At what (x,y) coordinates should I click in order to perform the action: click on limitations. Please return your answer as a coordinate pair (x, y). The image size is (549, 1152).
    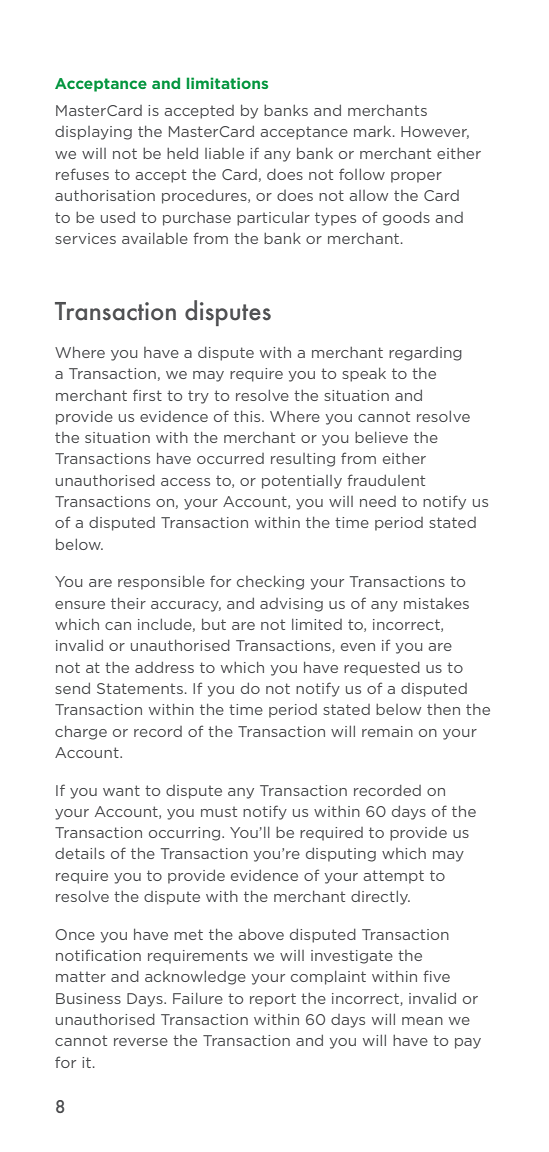
    Looking at the image, I should click on (227, 83).
